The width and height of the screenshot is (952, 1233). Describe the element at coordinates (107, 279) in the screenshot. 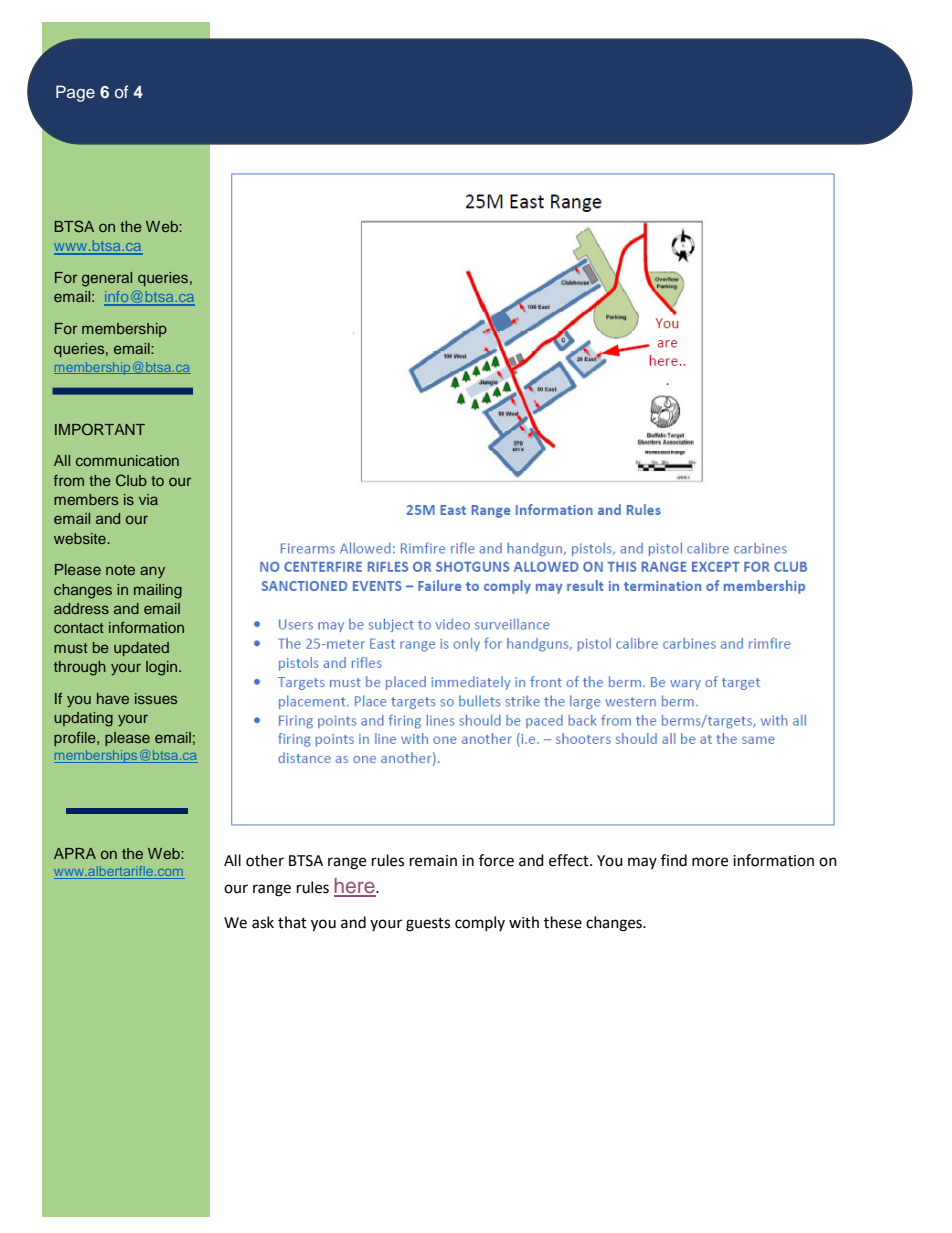

I see `general` at that location.
